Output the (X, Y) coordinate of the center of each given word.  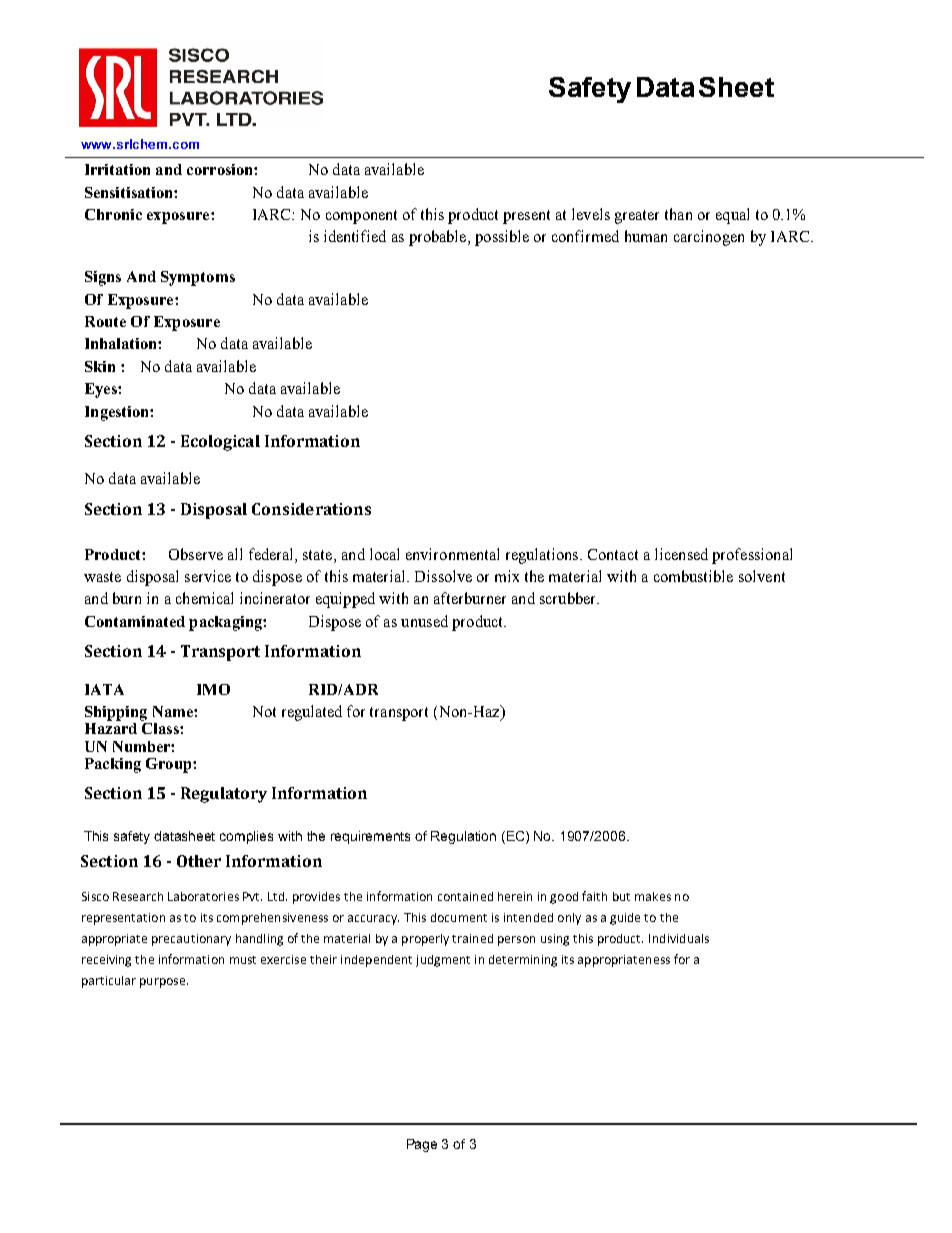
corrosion (221, 169)
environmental (452, 554)
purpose (164, 983)
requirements (370, 837)
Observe (196, 554)
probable (439, 238)
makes (653, 896)
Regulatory (224, 795)
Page (422, 1145)
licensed (681, 554)
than (678, 214)
